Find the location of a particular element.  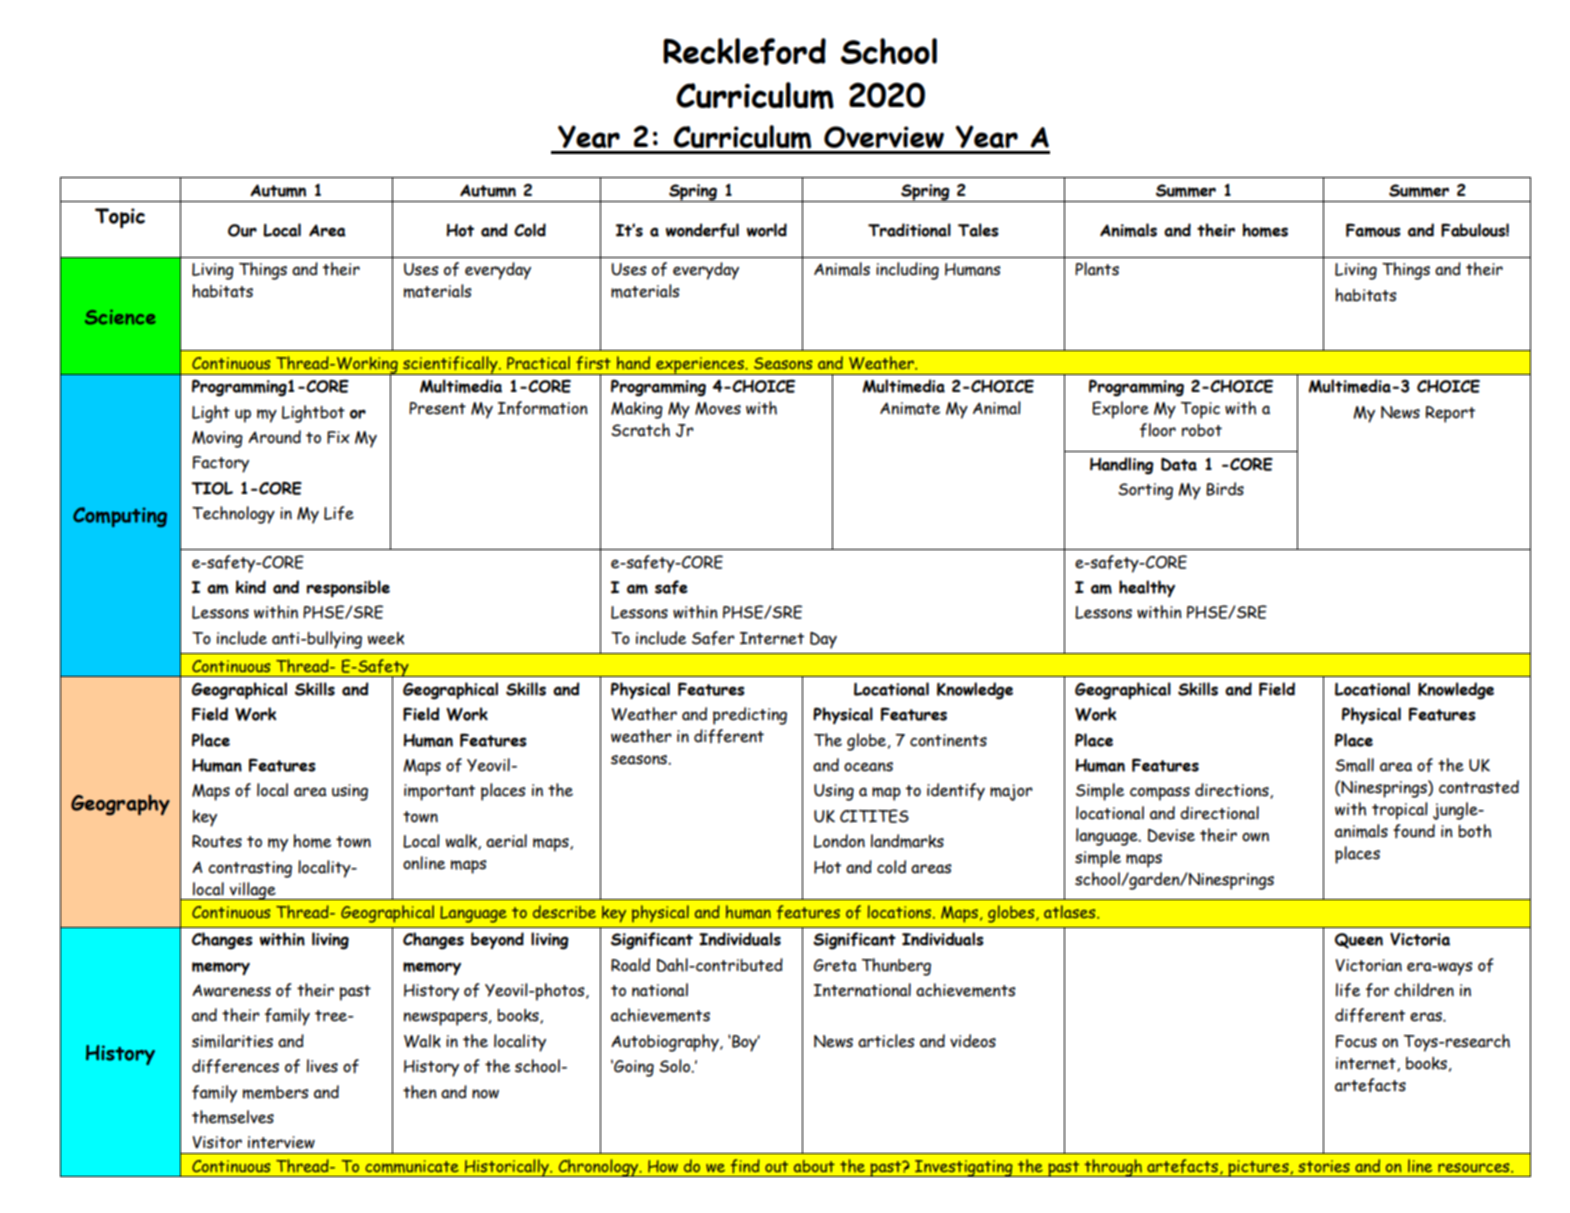

Science is located at coordinates (120, 317).
